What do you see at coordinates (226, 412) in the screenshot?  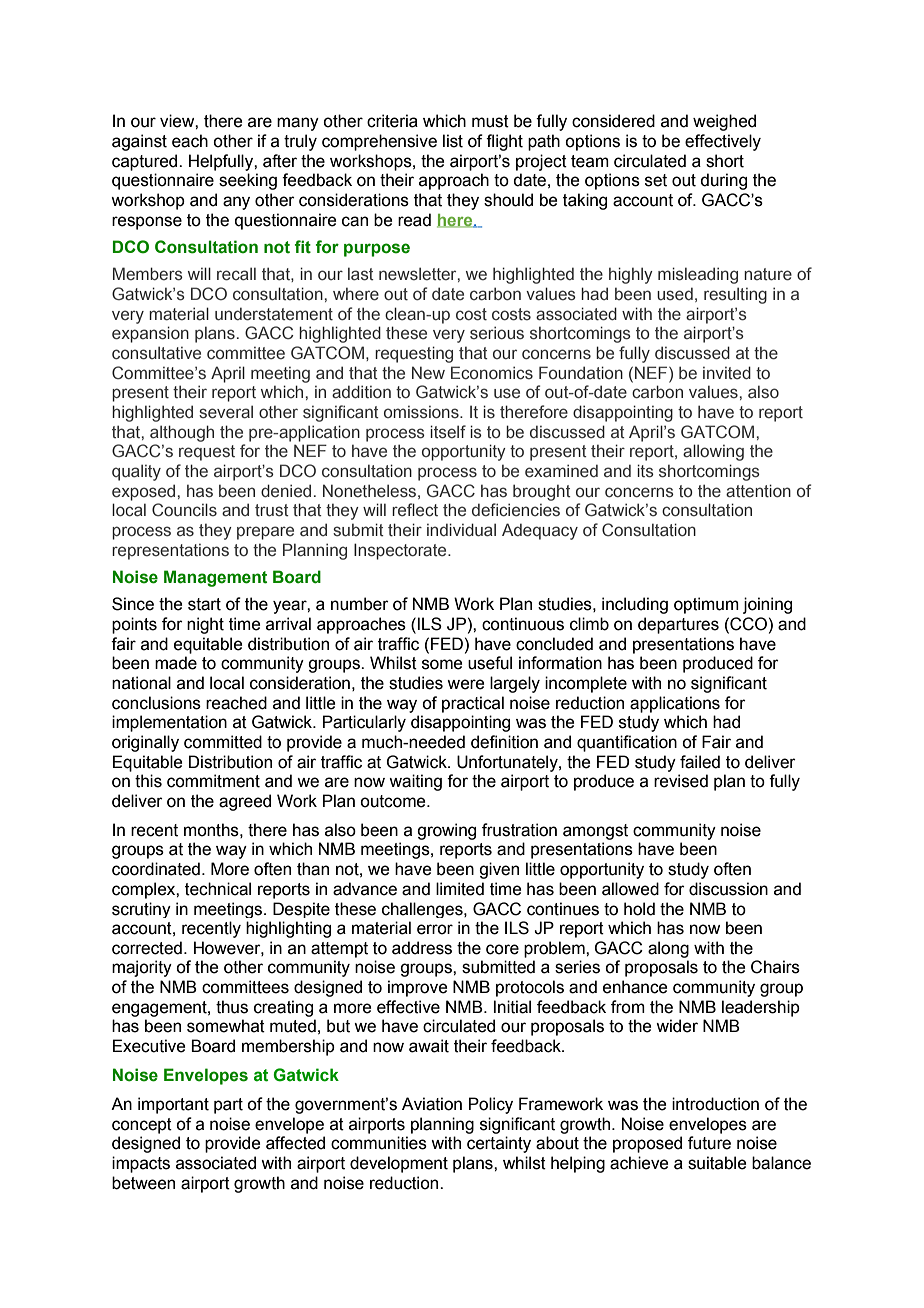 I see `several` at bounding box center [226, 412].
